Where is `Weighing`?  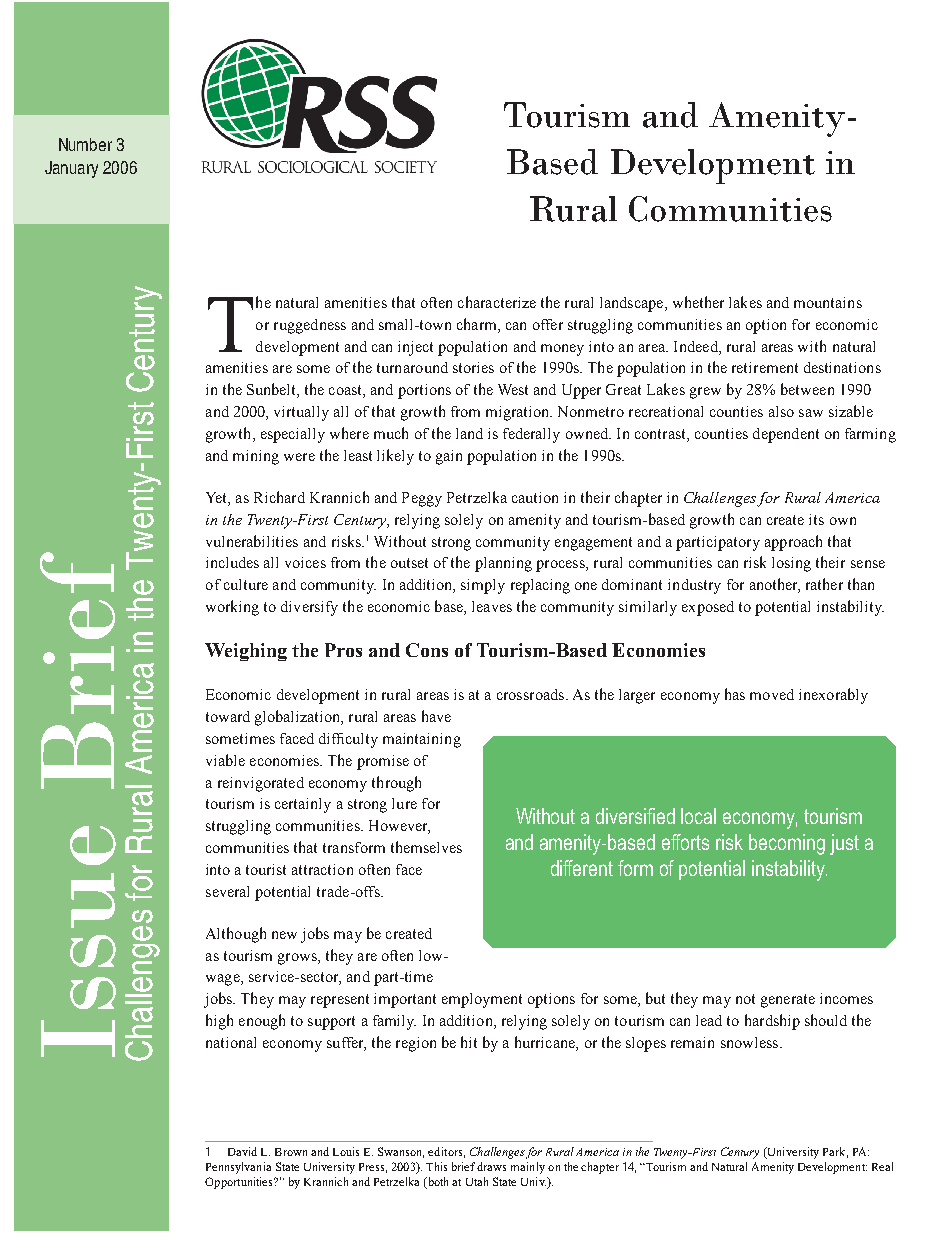
Weighing is located at coordinates (246, 652).
